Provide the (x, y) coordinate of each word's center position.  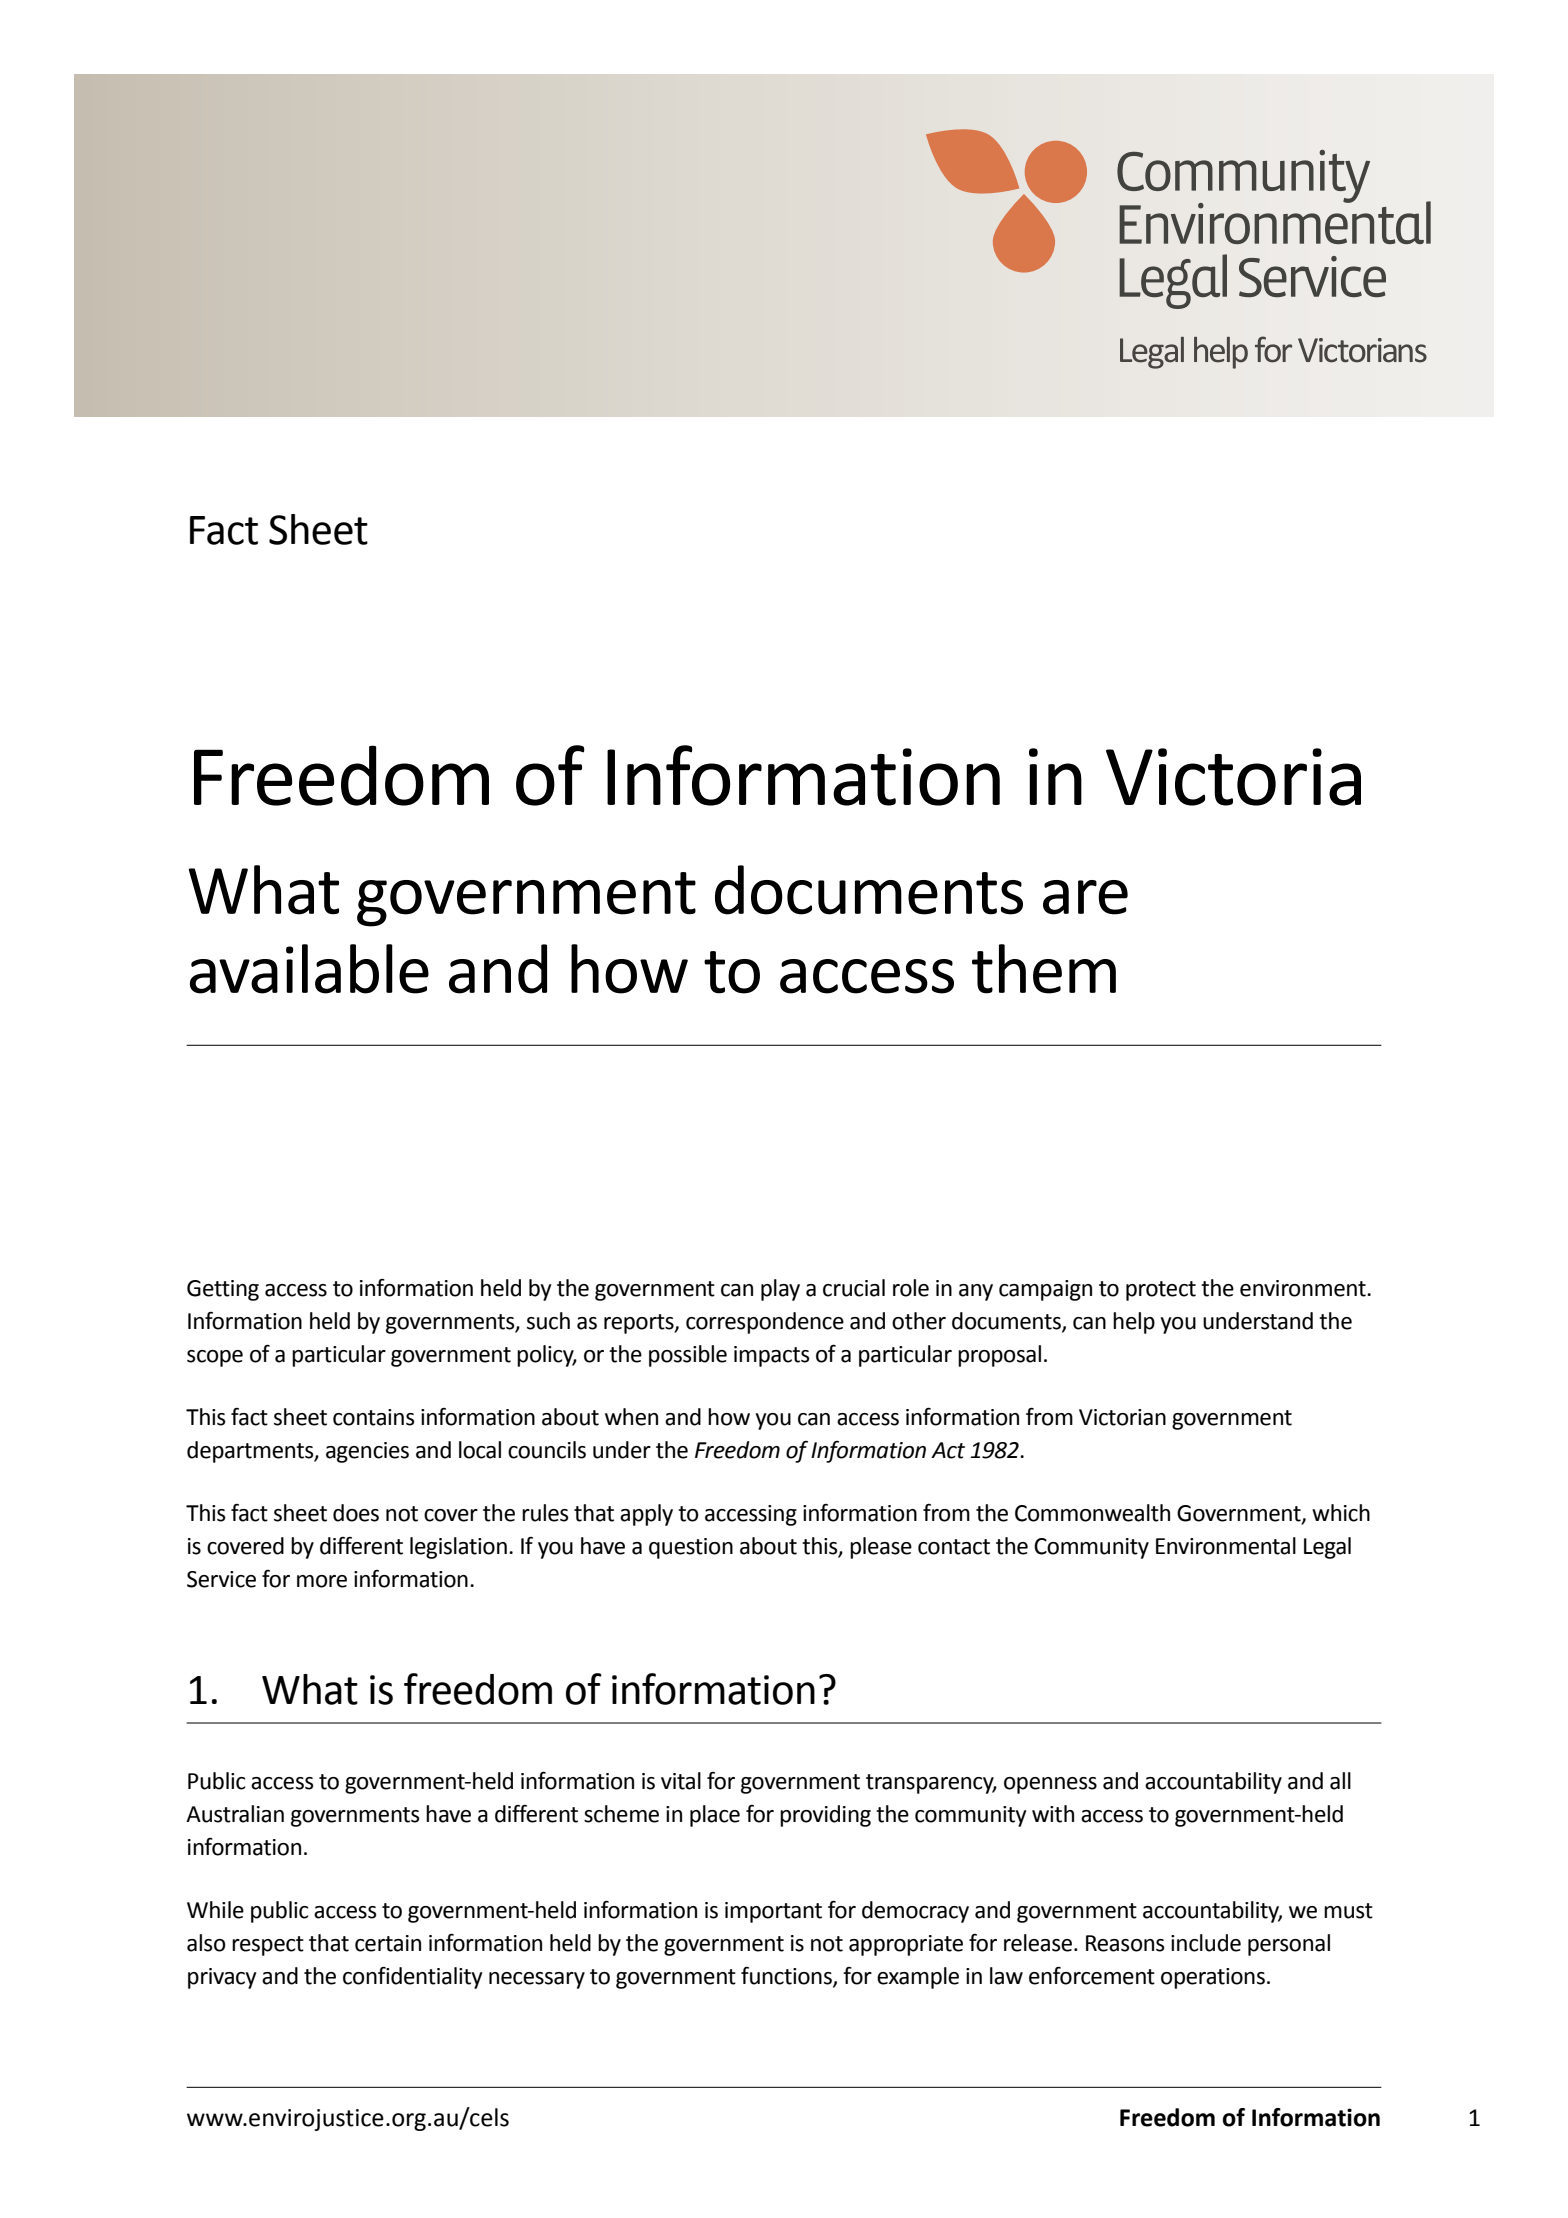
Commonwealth (1092, 1513)
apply (646, 1515)
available (309, 969)
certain (388, 1943)
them (1044, 969)
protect (1161, 1291)
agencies (367, 1452)
